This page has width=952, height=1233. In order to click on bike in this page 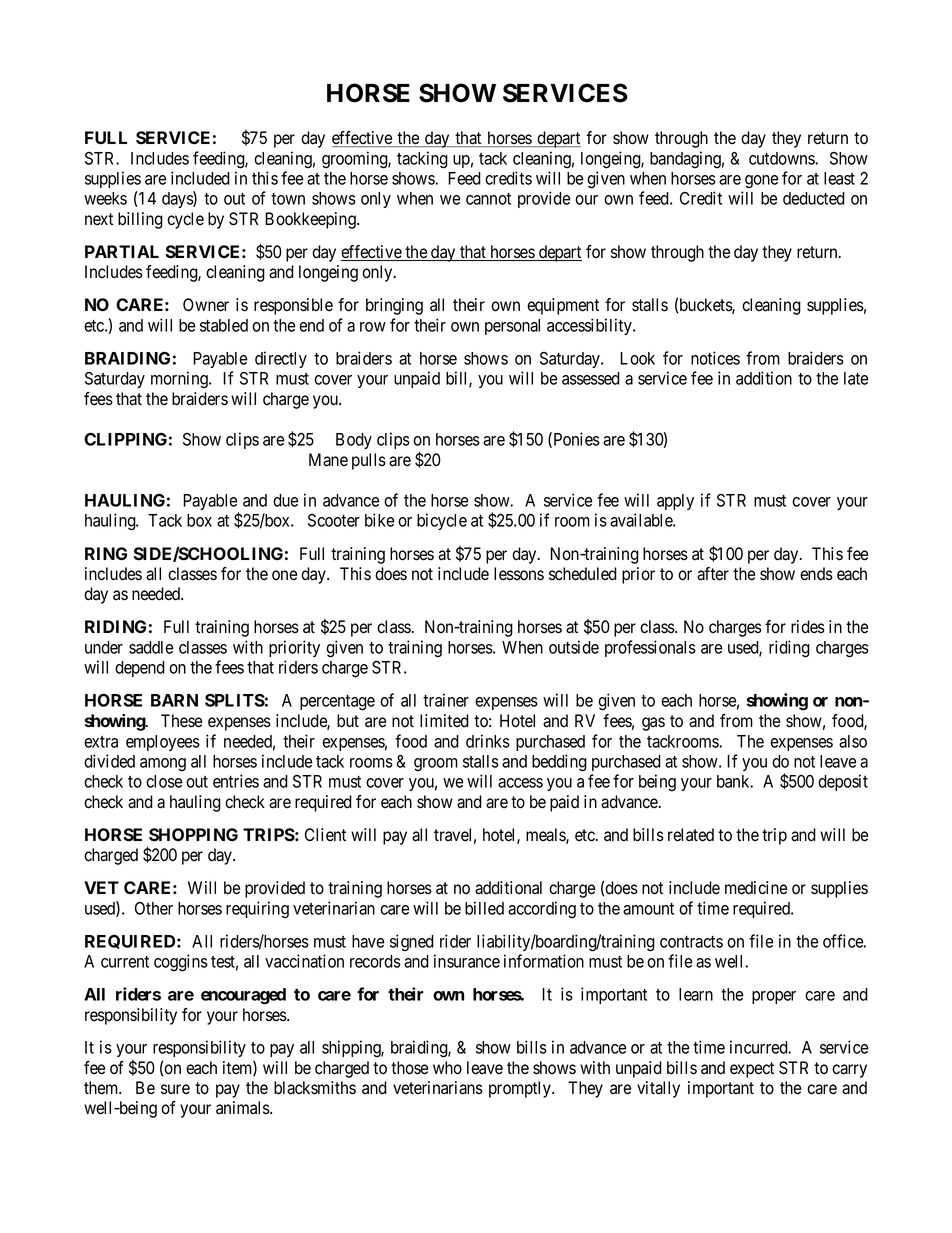, I will do `click(379, 520)`.
